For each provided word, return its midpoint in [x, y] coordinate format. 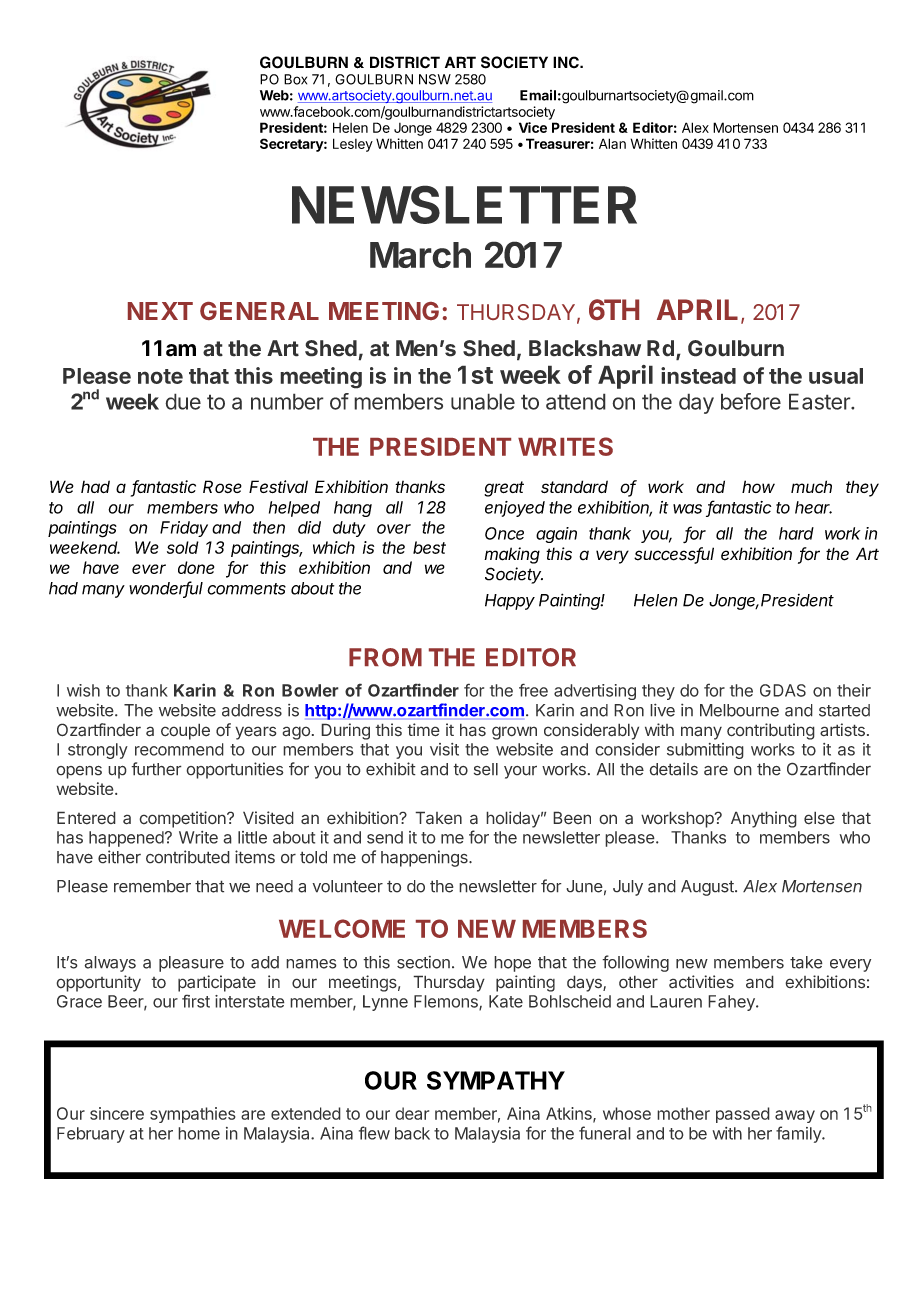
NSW [435, 79]
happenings [425, 858]
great [504, 489]
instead [698, 375]
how [758, 486]
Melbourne [739, 710]
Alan [612, 143]
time [423, 730]
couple [185, 731]
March [420, 255]
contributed [188, 857]
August [708, 888]
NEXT [160, 311]
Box [295, 79]
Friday [184, 529]
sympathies [193, 1115]
